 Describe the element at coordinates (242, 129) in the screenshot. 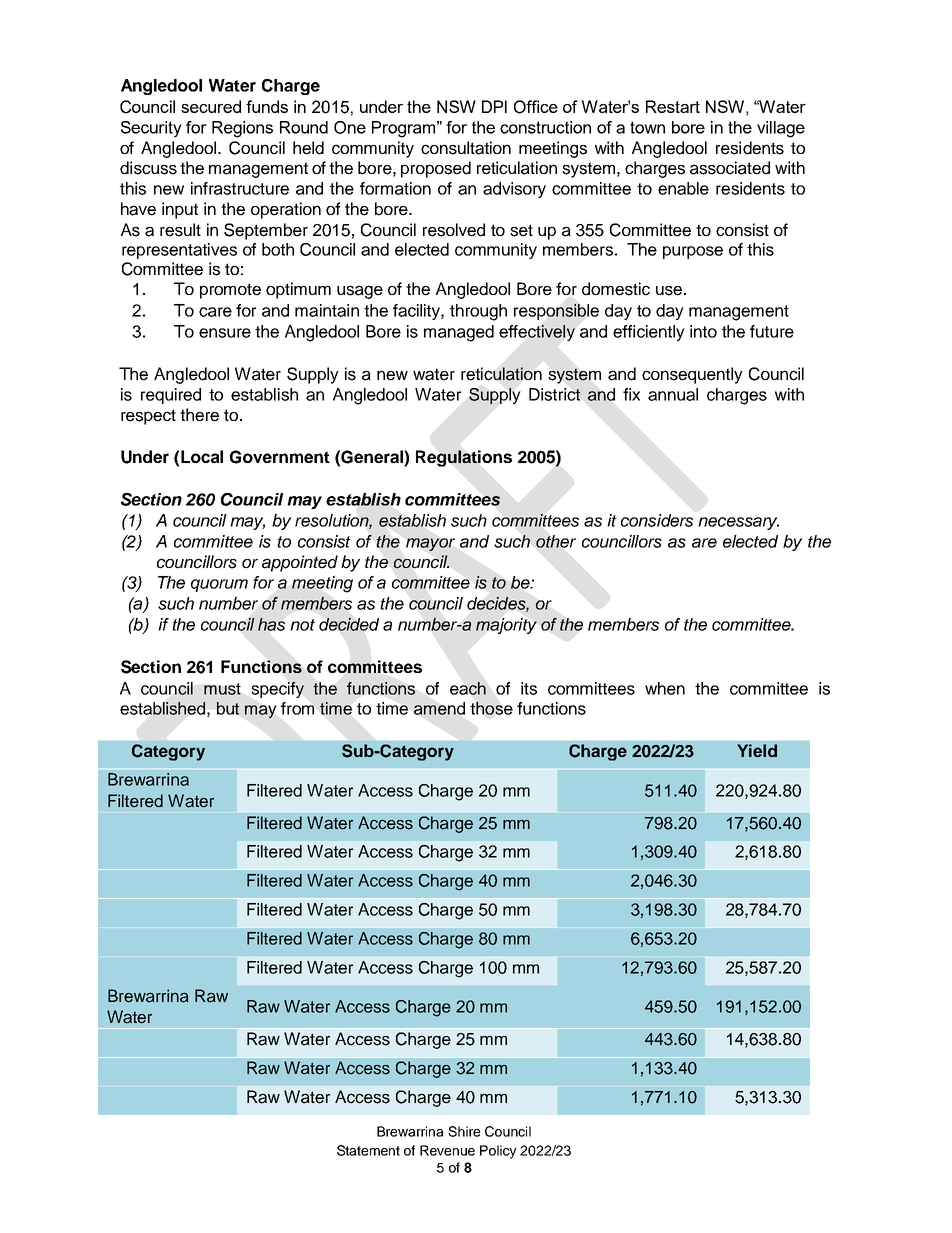

I see `Regions` at that location.
